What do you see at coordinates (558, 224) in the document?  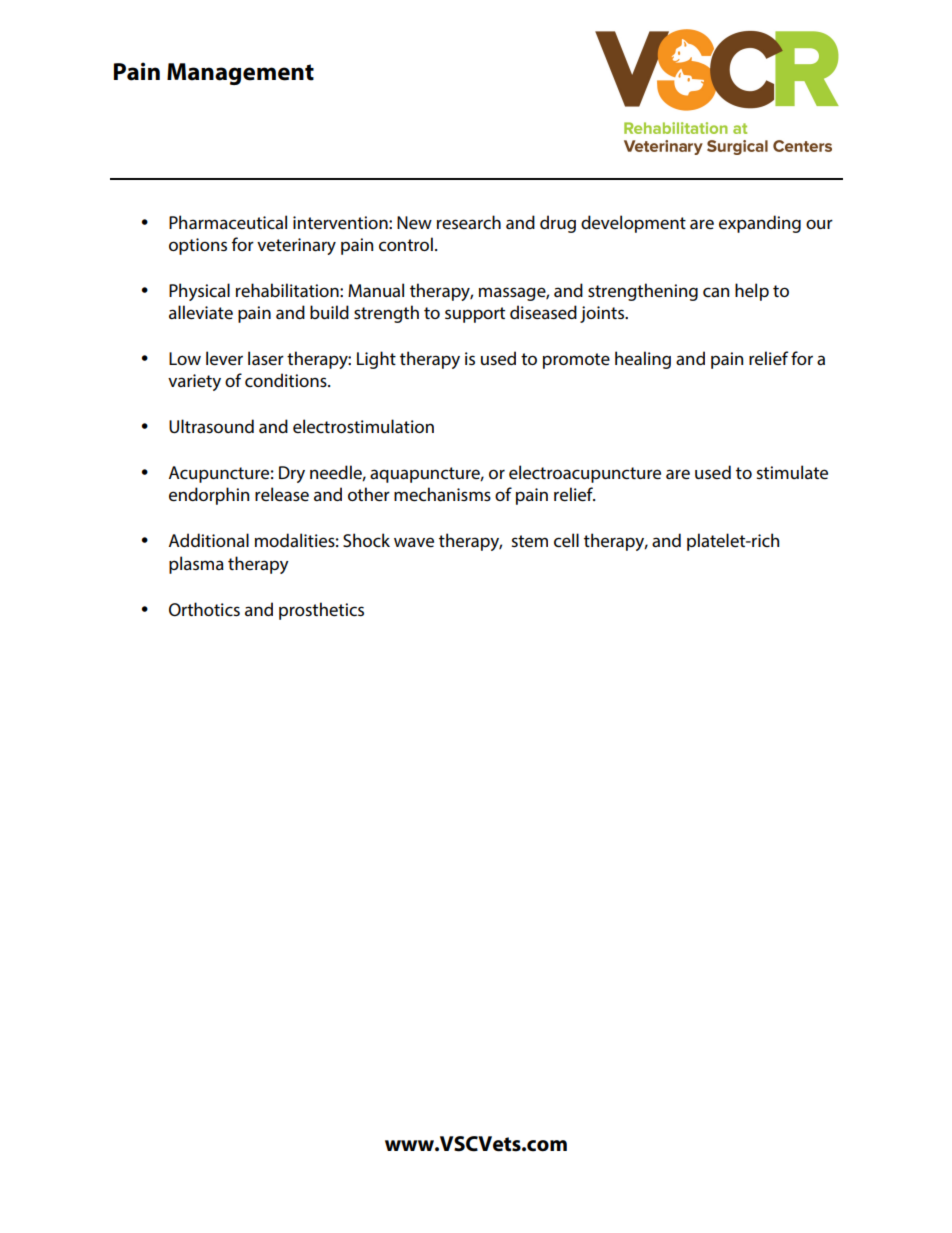 I see `drug` at bounding box center [558, 224].
